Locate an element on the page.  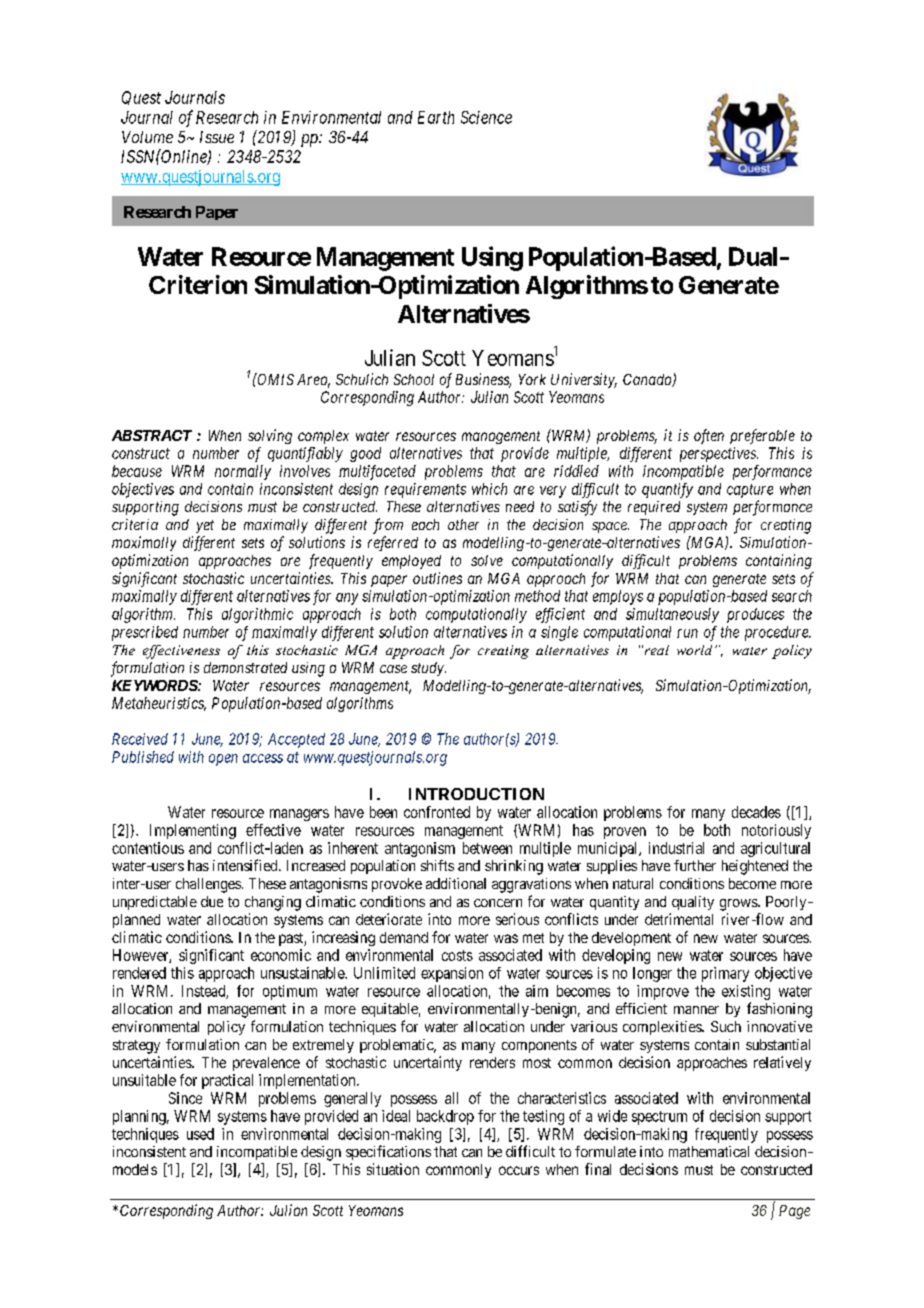
Science is located at coordinates (486, 117).
